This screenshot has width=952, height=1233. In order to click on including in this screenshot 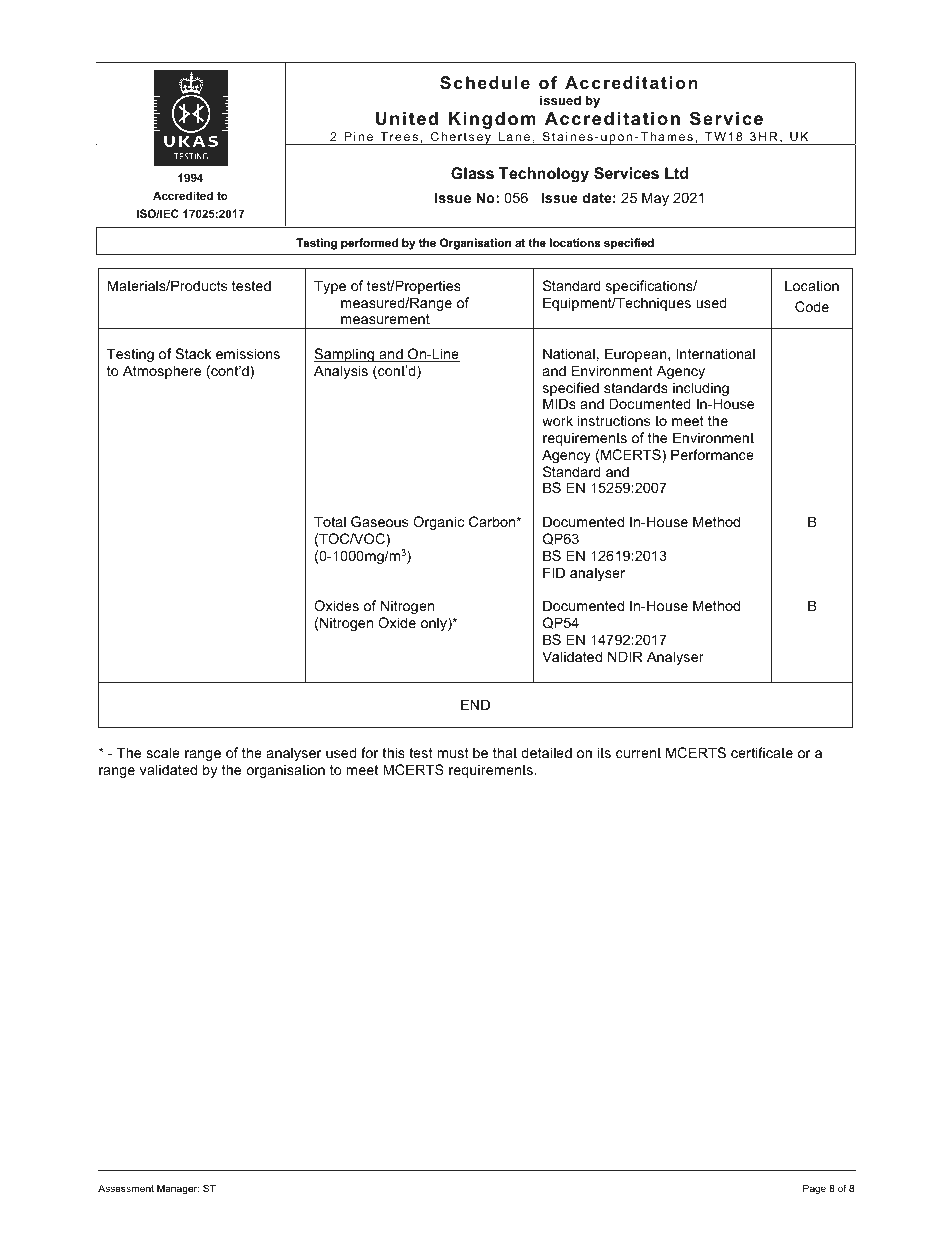, I will do `click(701, 390)`.
